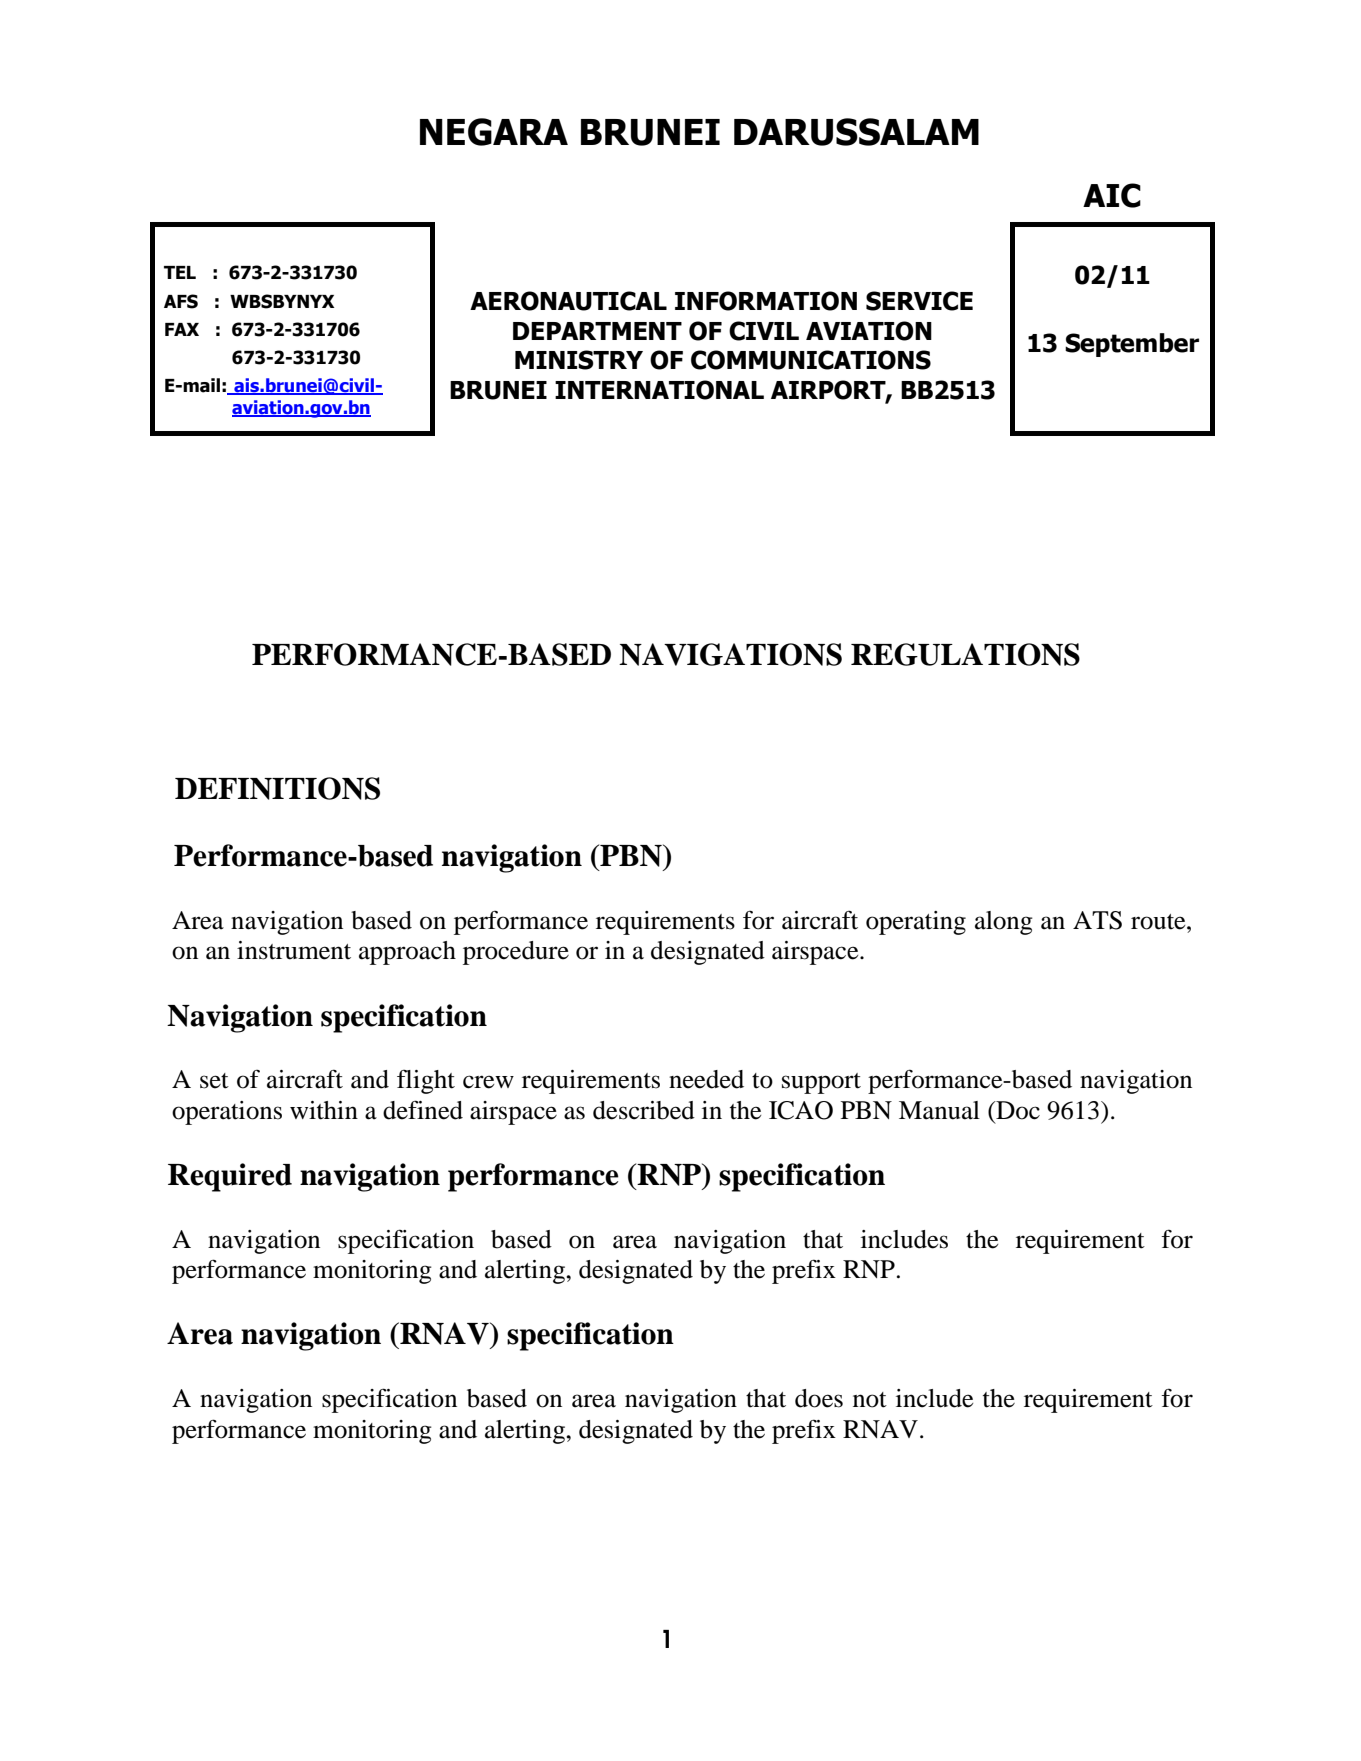 The height and width of the image is (1761, 1361). I want to click on DEFINITIONS, so click(277, 788).
